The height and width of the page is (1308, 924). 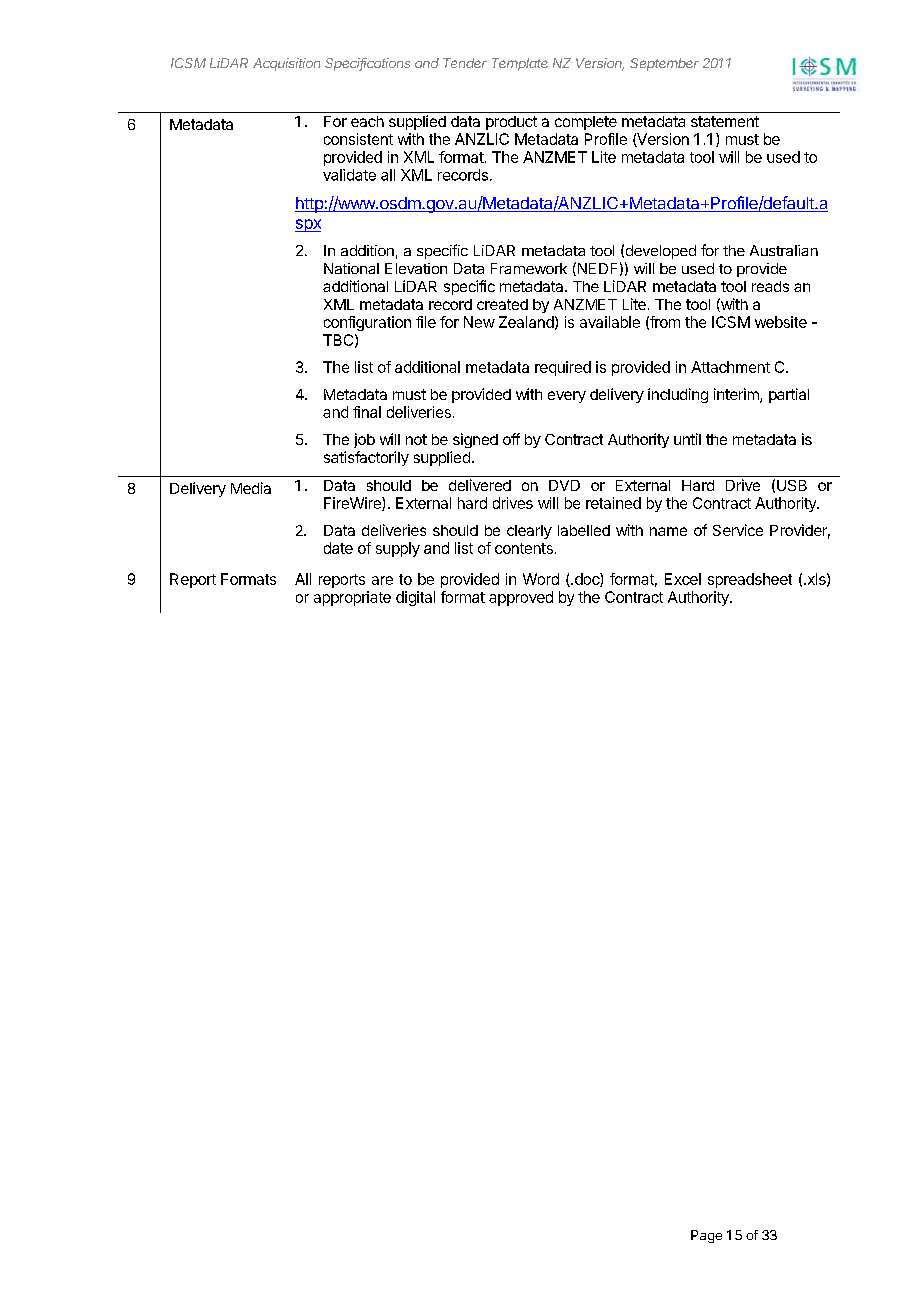 What do you see at coordinates (366, 458) in the page?
I see `satisfactorily` at bounding box center [366, 458].
